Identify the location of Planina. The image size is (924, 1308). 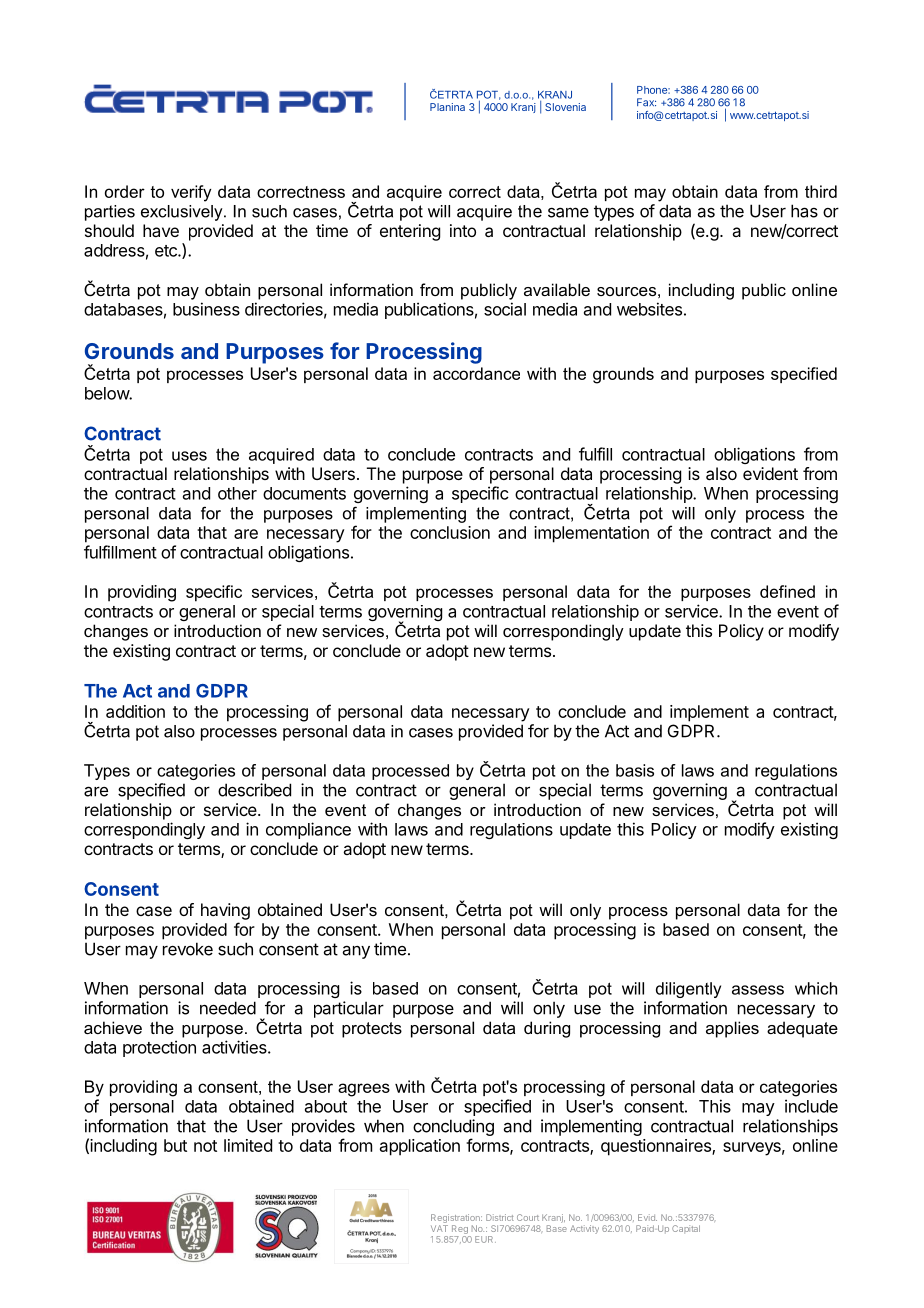
(447, 107).
